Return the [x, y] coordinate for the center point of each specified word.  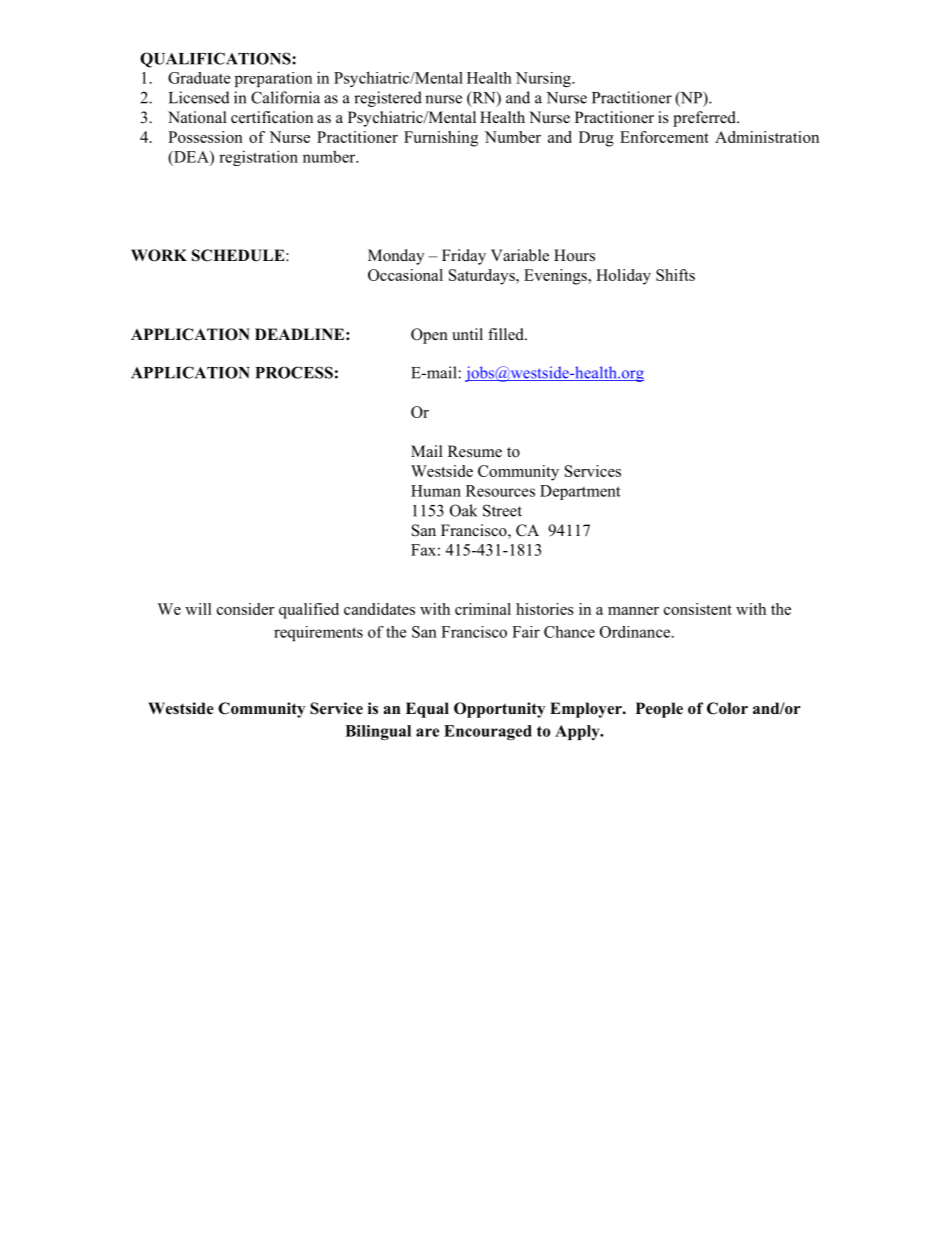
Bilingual [378, 732]
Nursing [544, 79]
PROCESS [294, 372]
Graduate [199, 78]
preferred [705, 119]
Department [580, 492]
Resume [475, 451]
